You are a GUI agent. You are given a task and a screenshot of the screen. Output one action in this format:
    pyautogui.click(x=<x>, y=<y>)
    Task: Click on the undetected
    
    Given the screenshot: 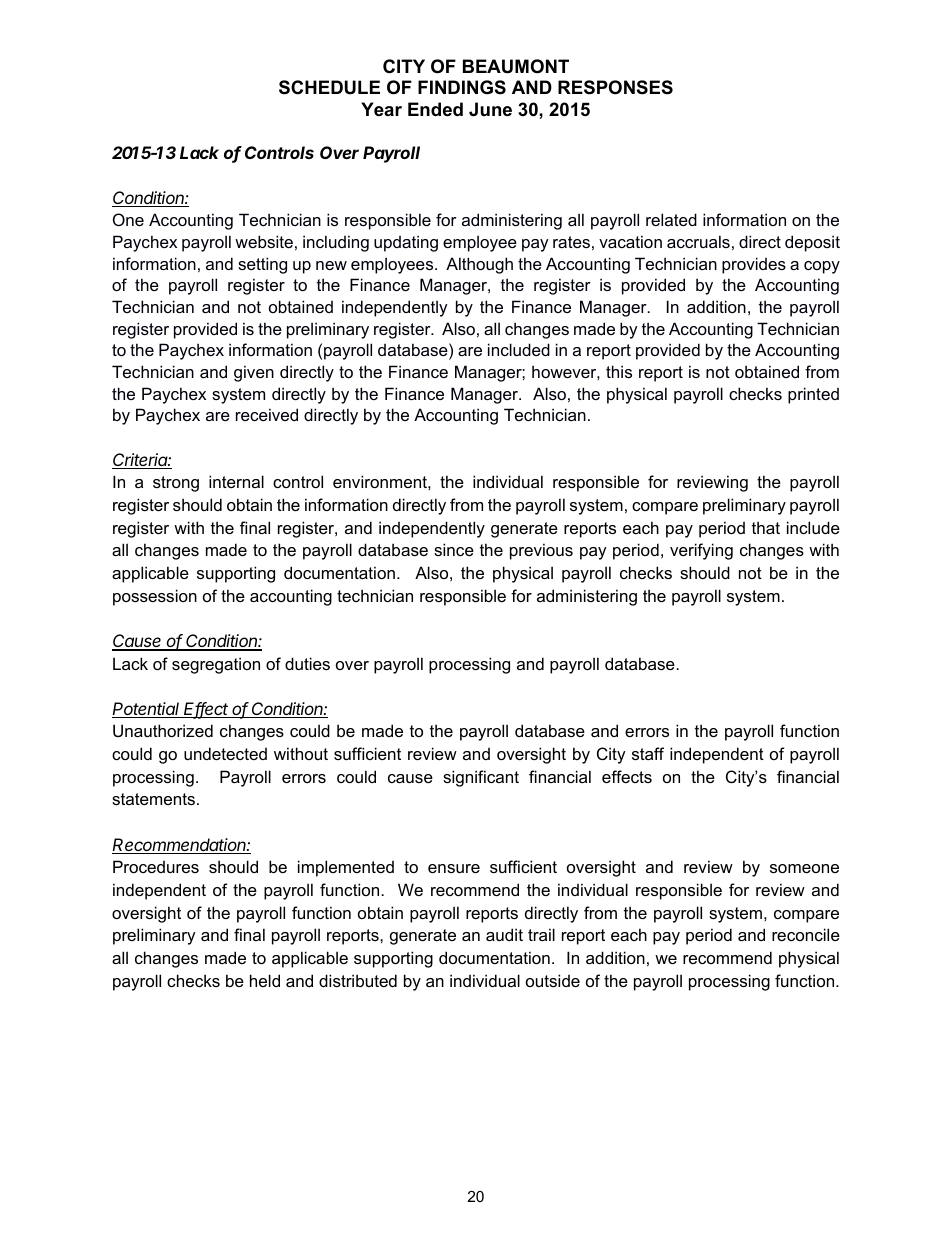 What is the action you would take?
    pyautogui.click(x=225, y=753)
